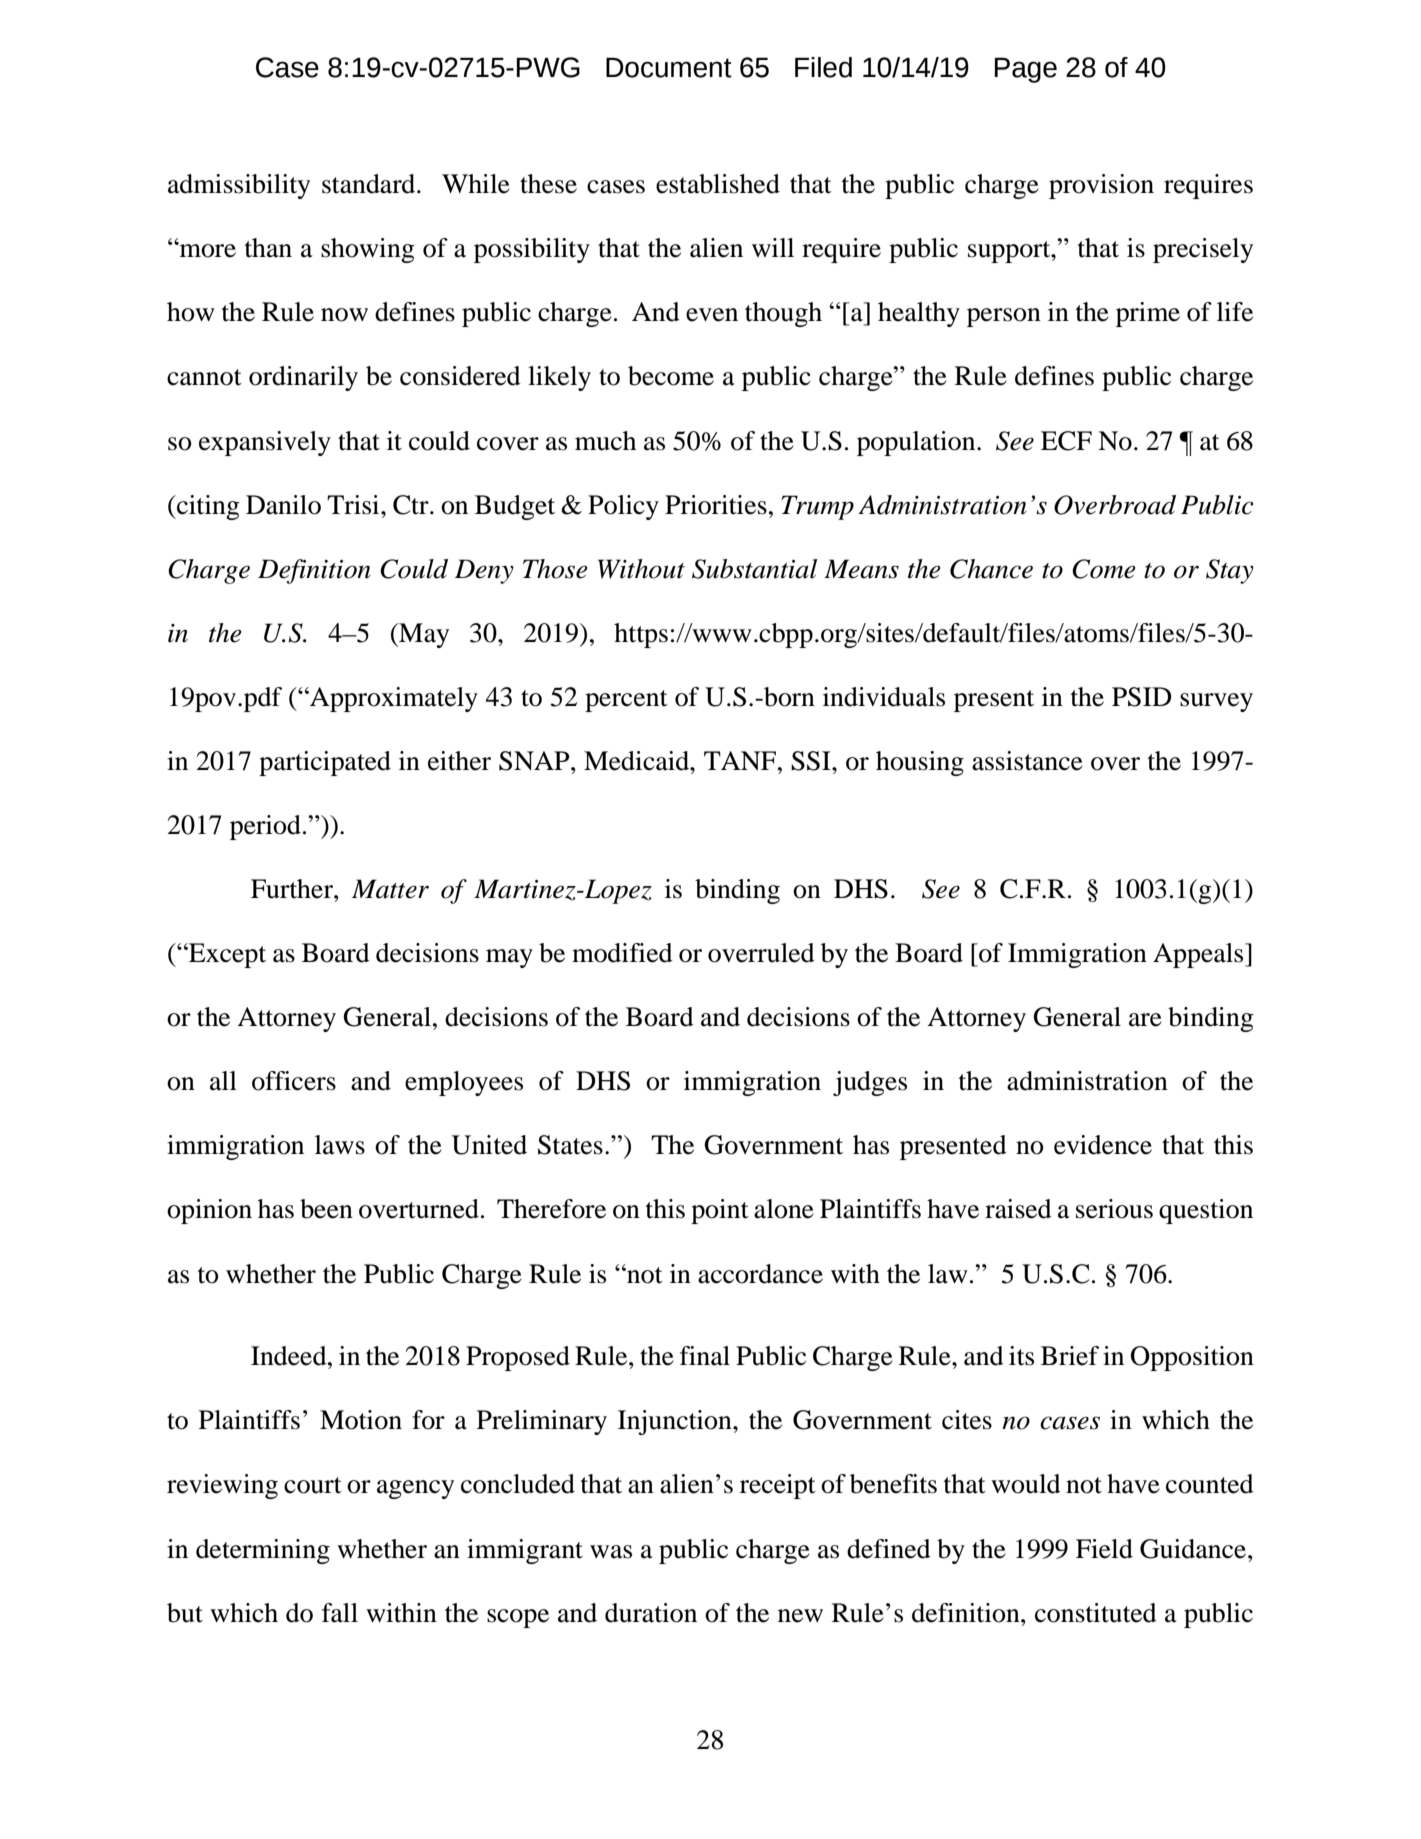 The image size is (1421, 1839). What do you see at coordinates (1114, 1209) in the document?
I see `serious` at bounding box center [1114, 1209].
